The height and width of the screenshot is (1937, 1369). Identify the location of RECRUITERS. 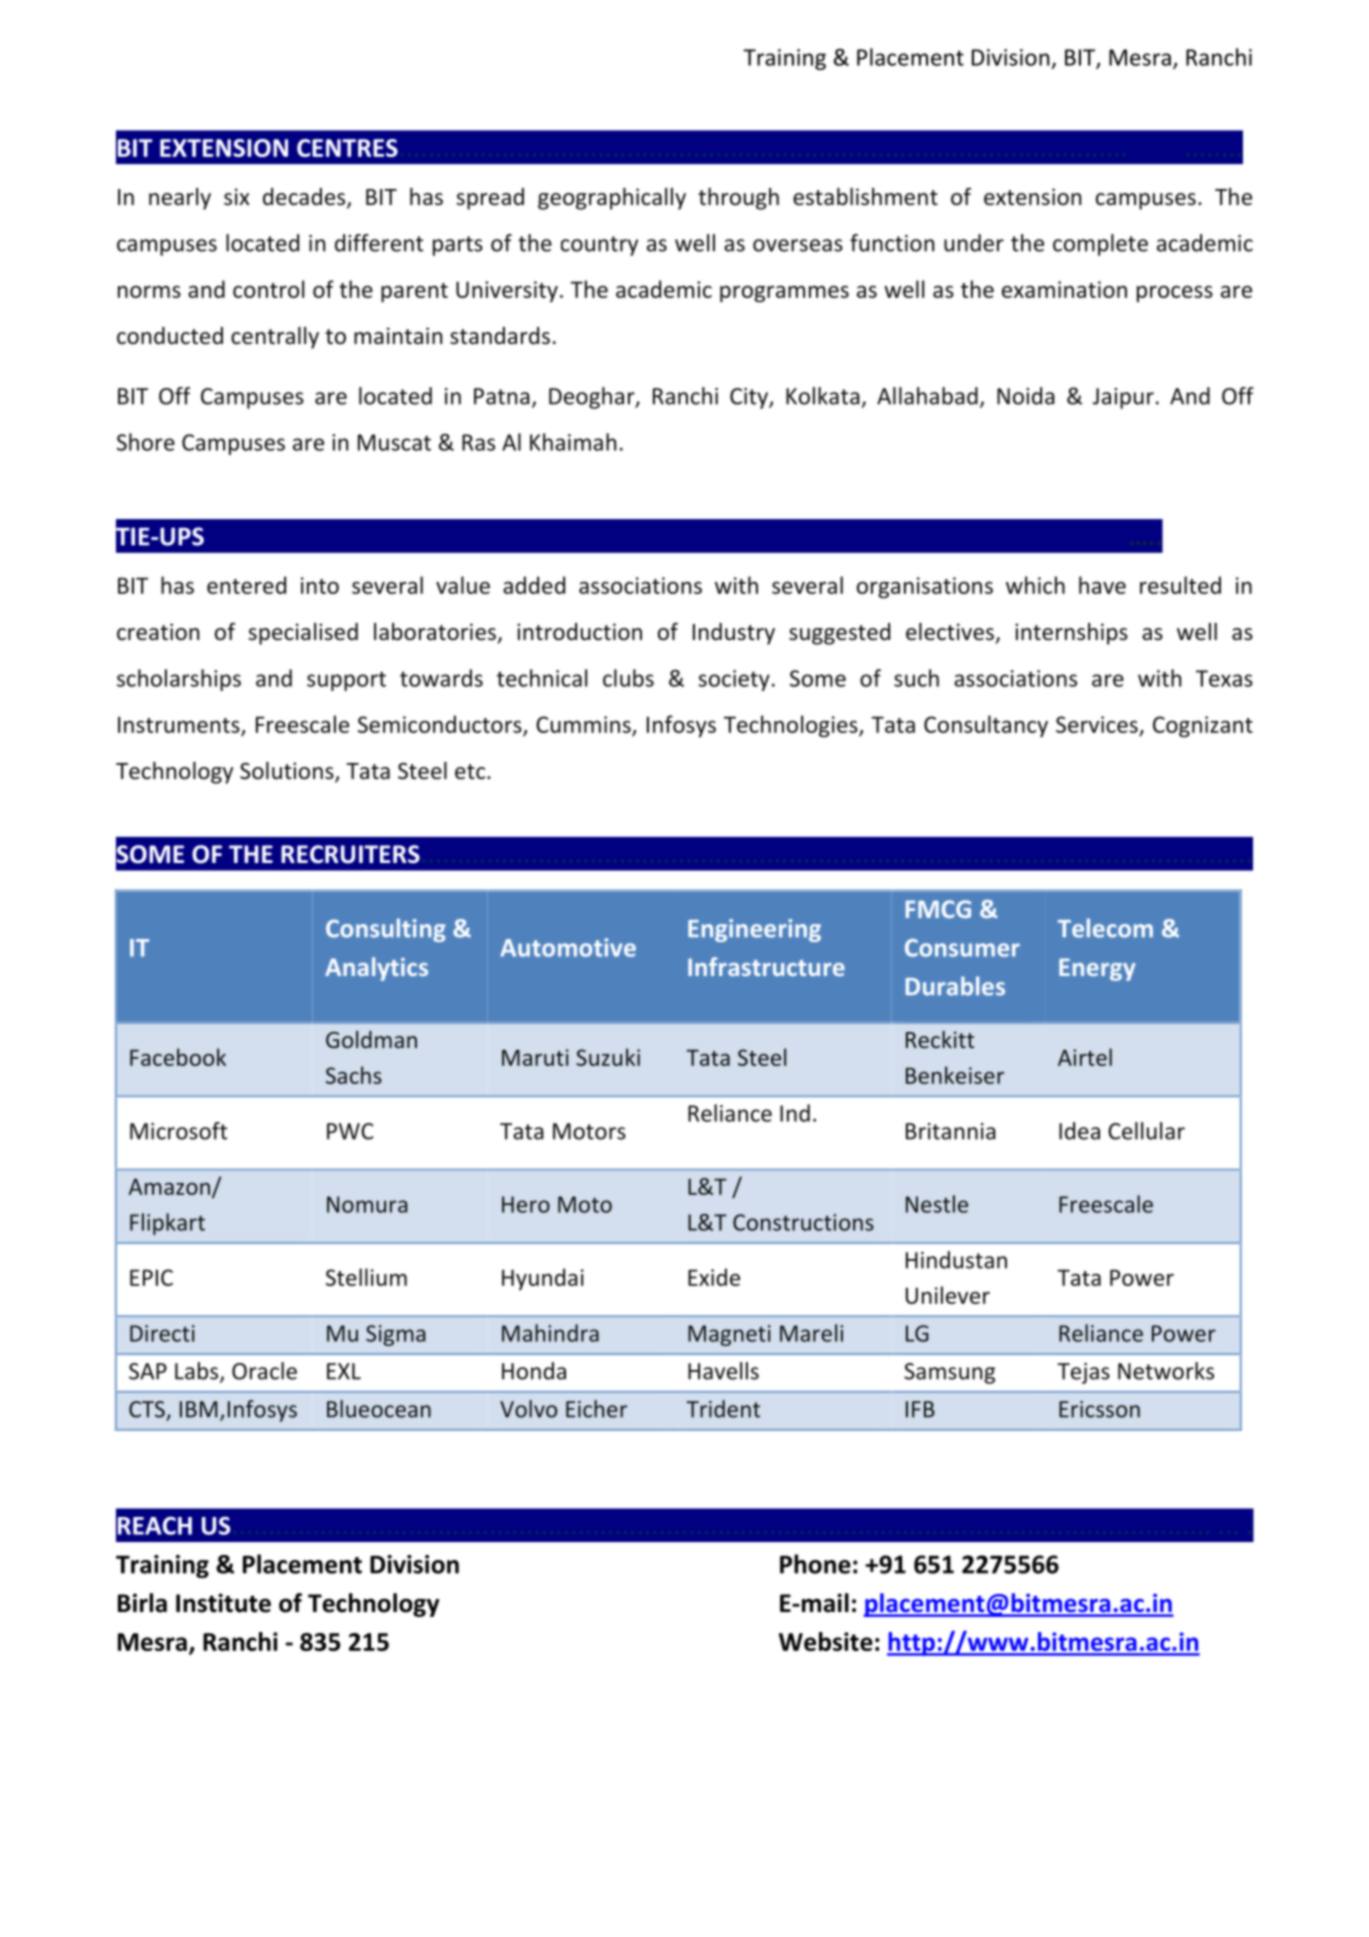
(350, 854).
